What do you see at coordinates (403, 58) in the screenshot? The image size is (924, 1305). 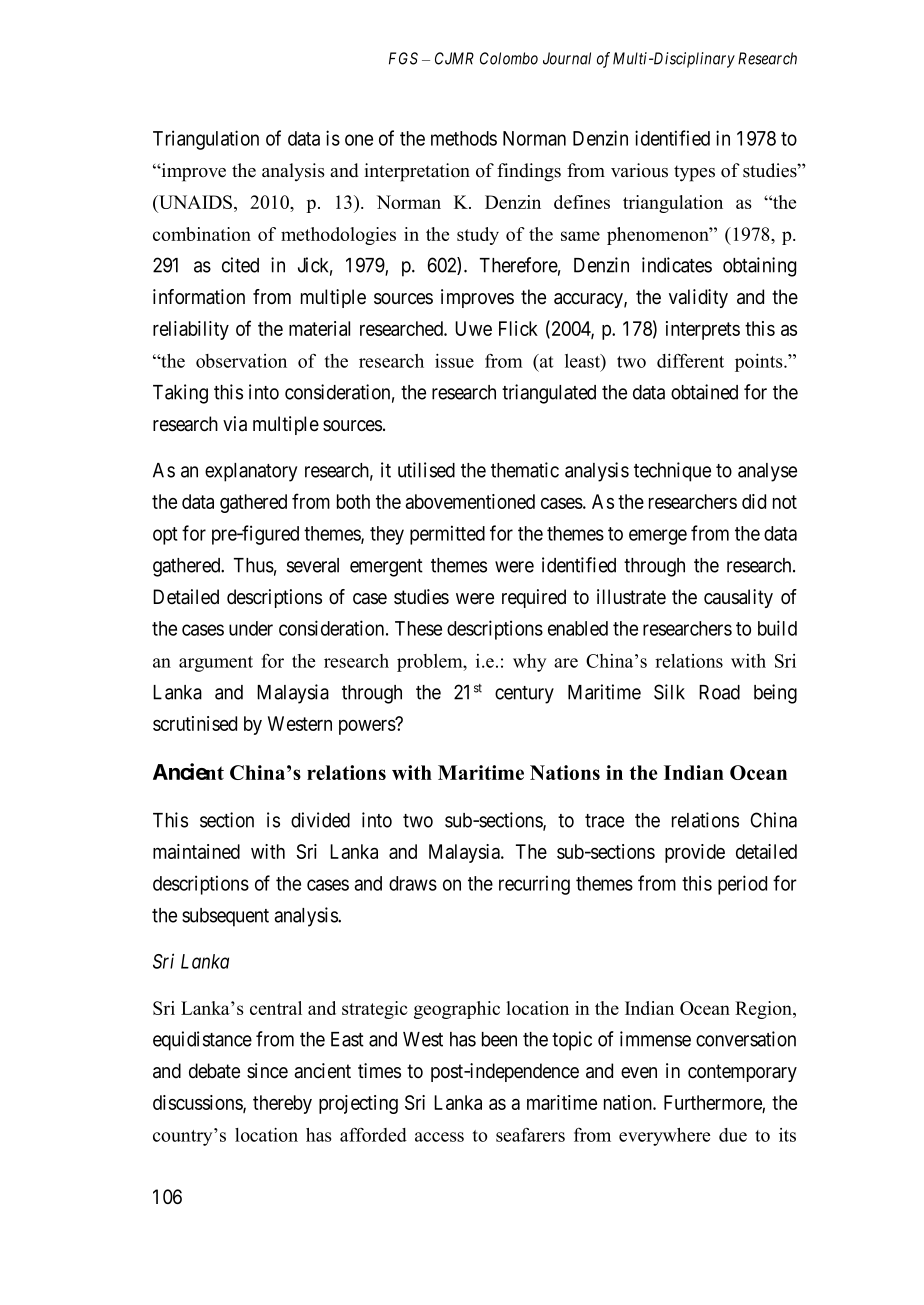 I see `FGS` at bounding box center [403, 58].
